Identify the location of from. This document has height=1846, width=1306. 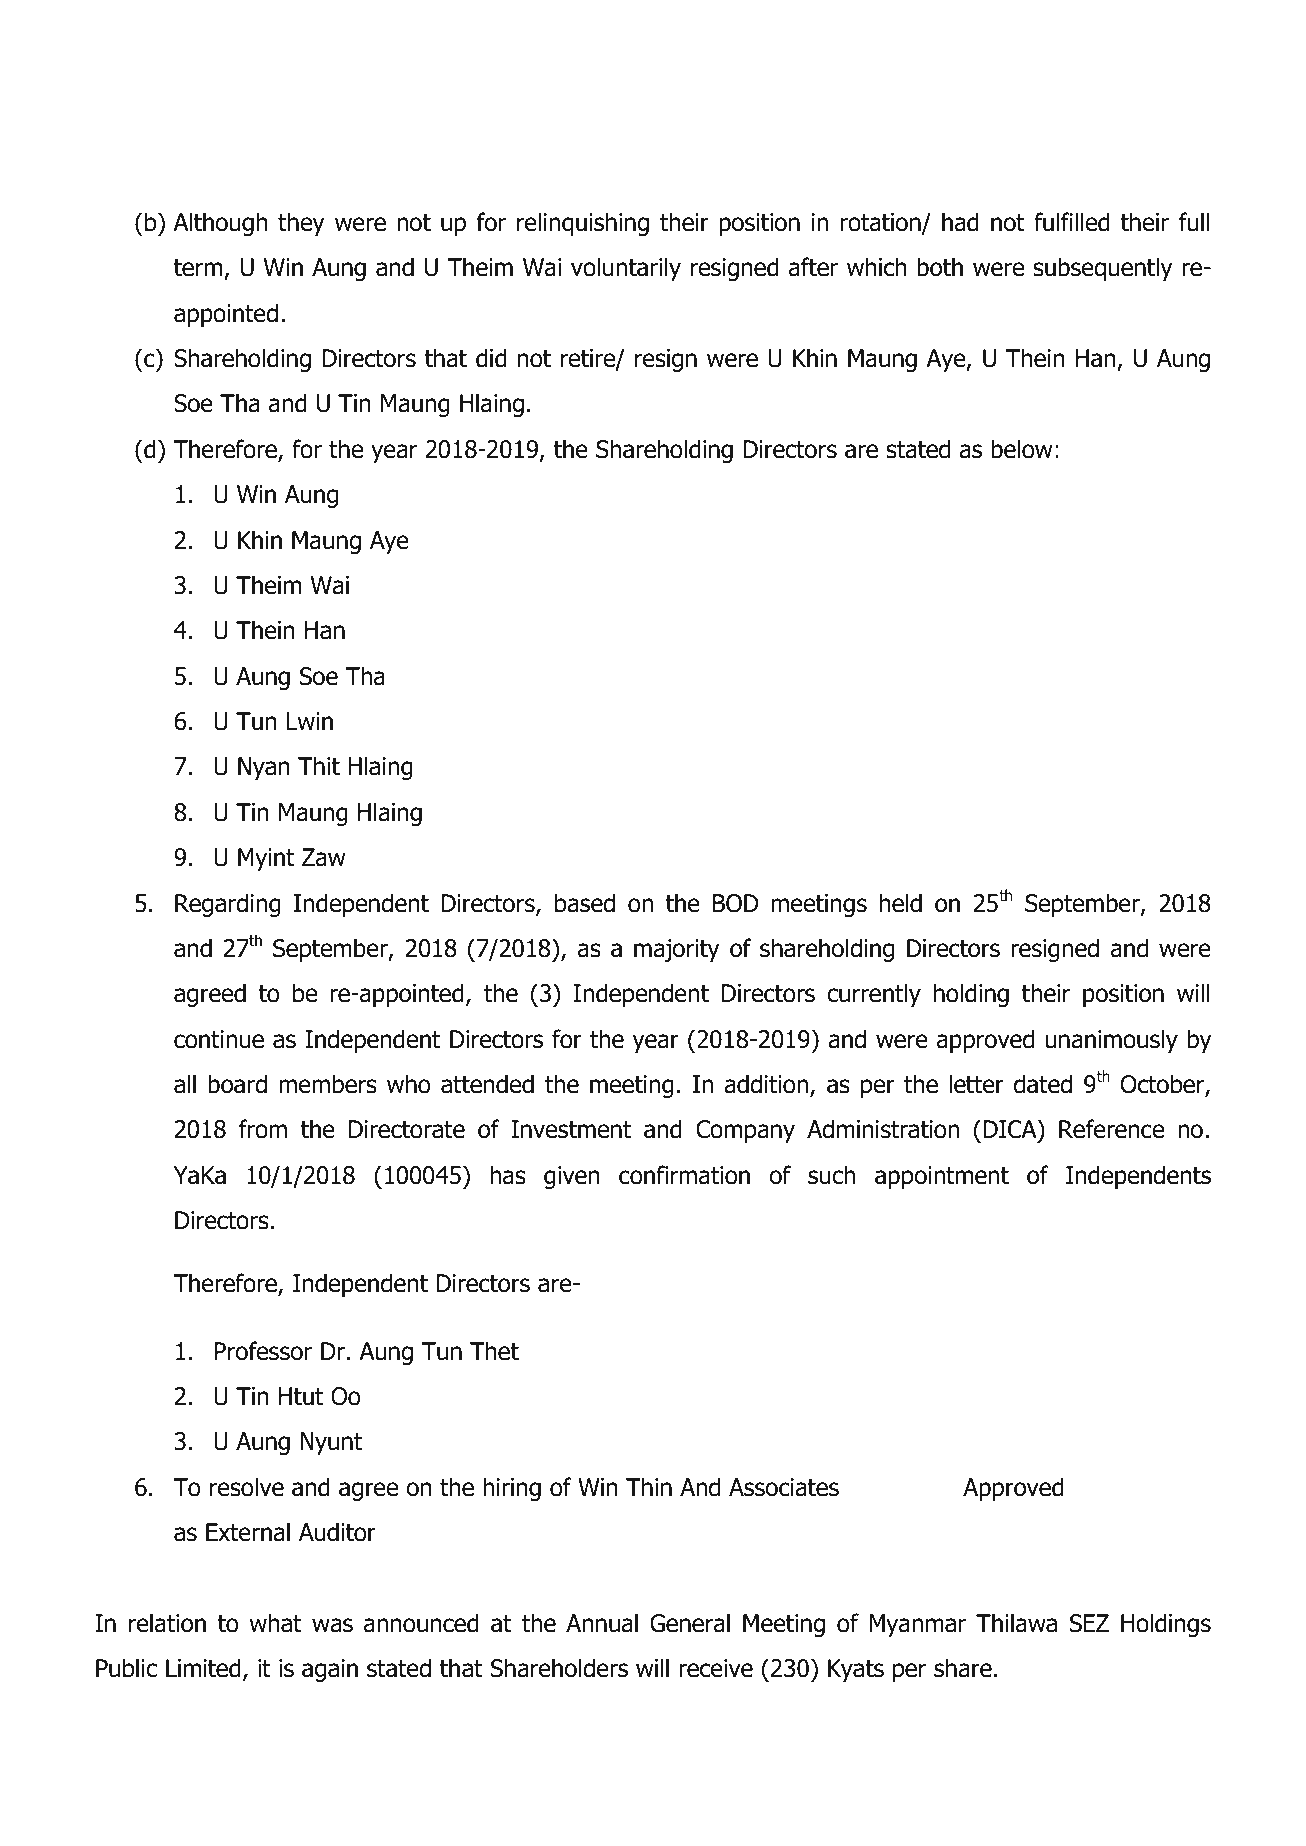
(263, 1129).
